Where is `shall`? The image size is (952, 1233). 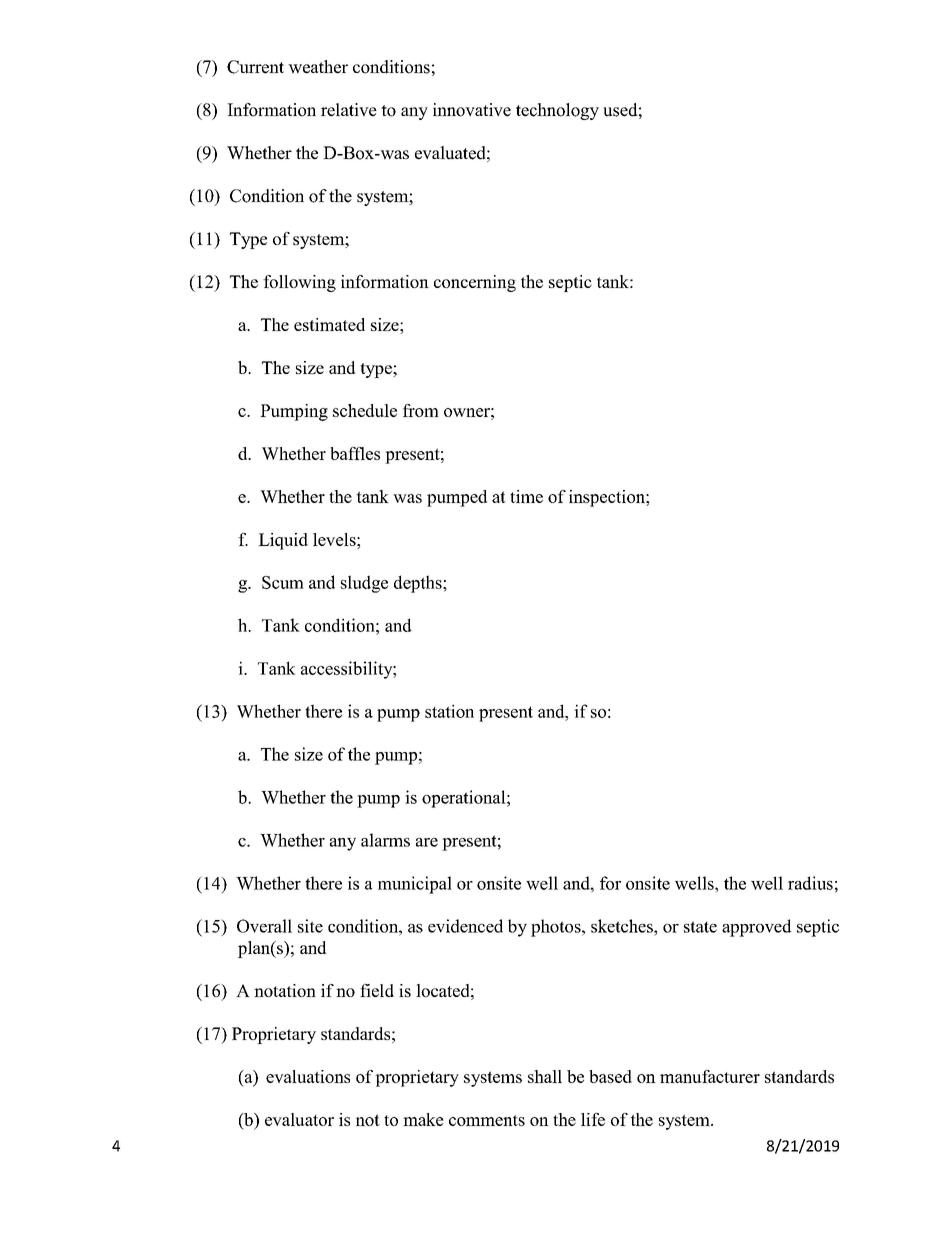 shall is located at coordinates (545, 1076).
